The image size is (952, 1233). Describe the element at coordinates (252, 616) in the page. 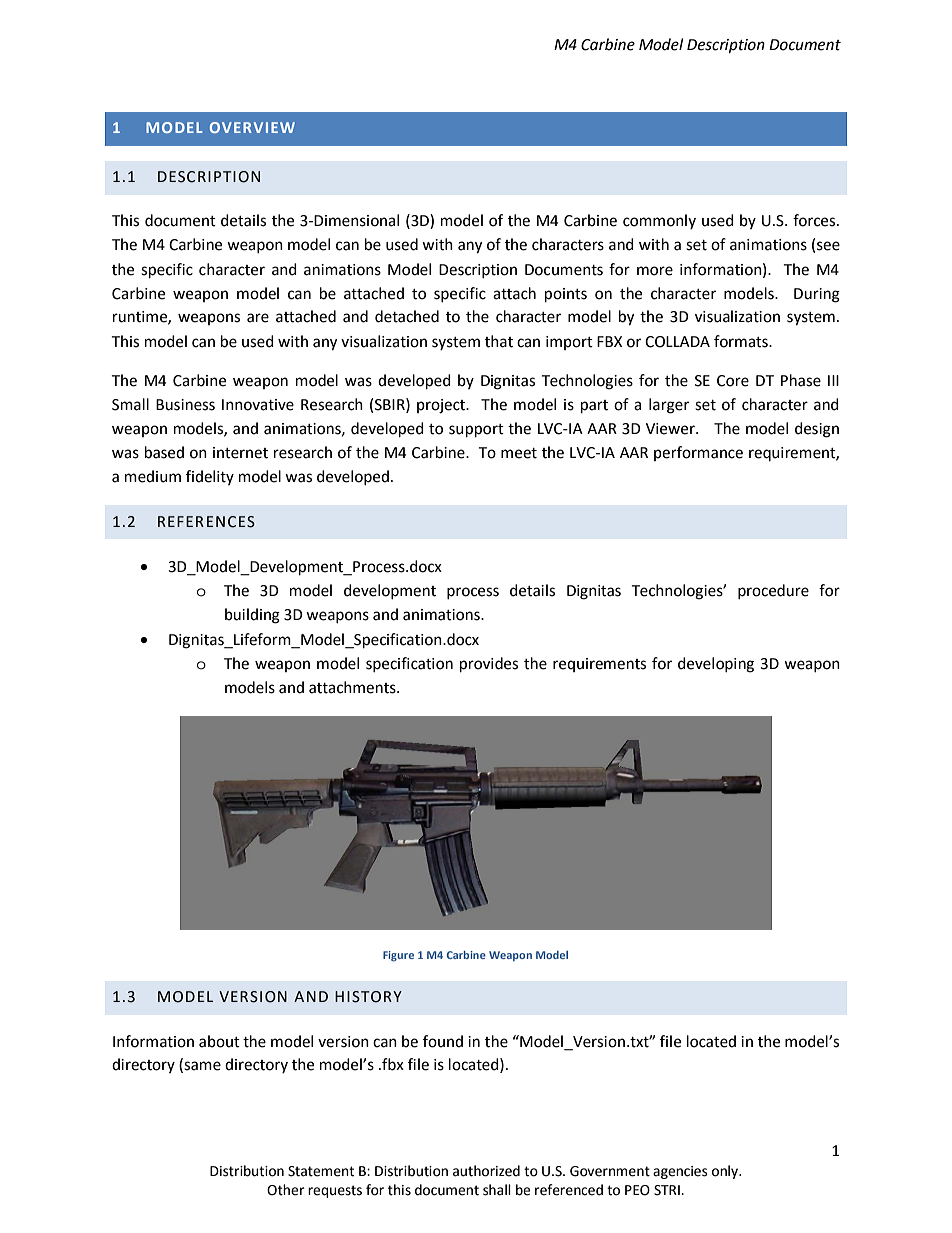

I see `building` at that location.
